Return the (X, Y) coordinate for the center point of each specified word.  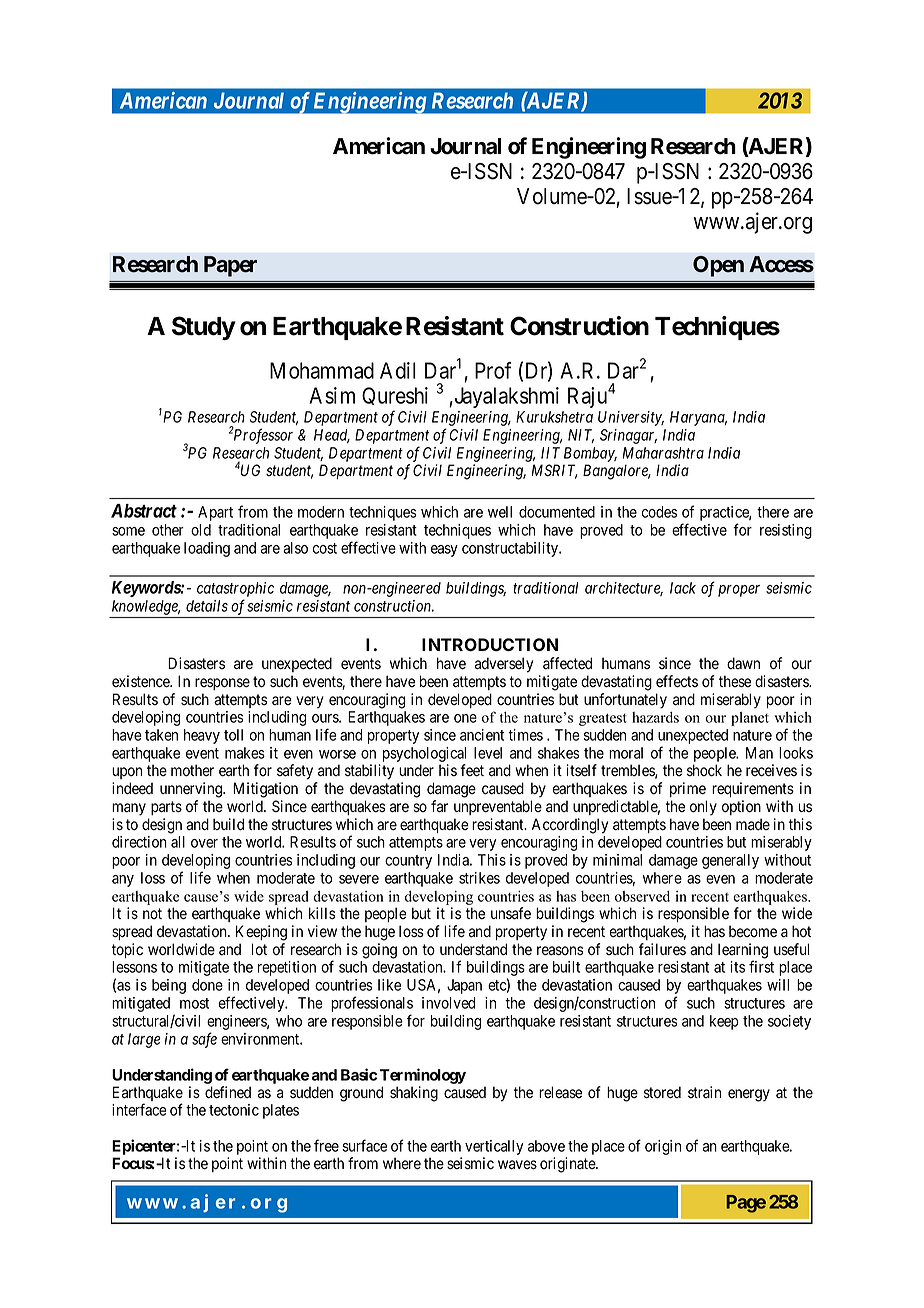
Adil (398, 370)
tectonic (234, 1110)
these (735, 681)
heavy (202, 736)
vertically (494, 1149)
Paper (230, 266)
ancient (482, 735)
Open (718, 266)
